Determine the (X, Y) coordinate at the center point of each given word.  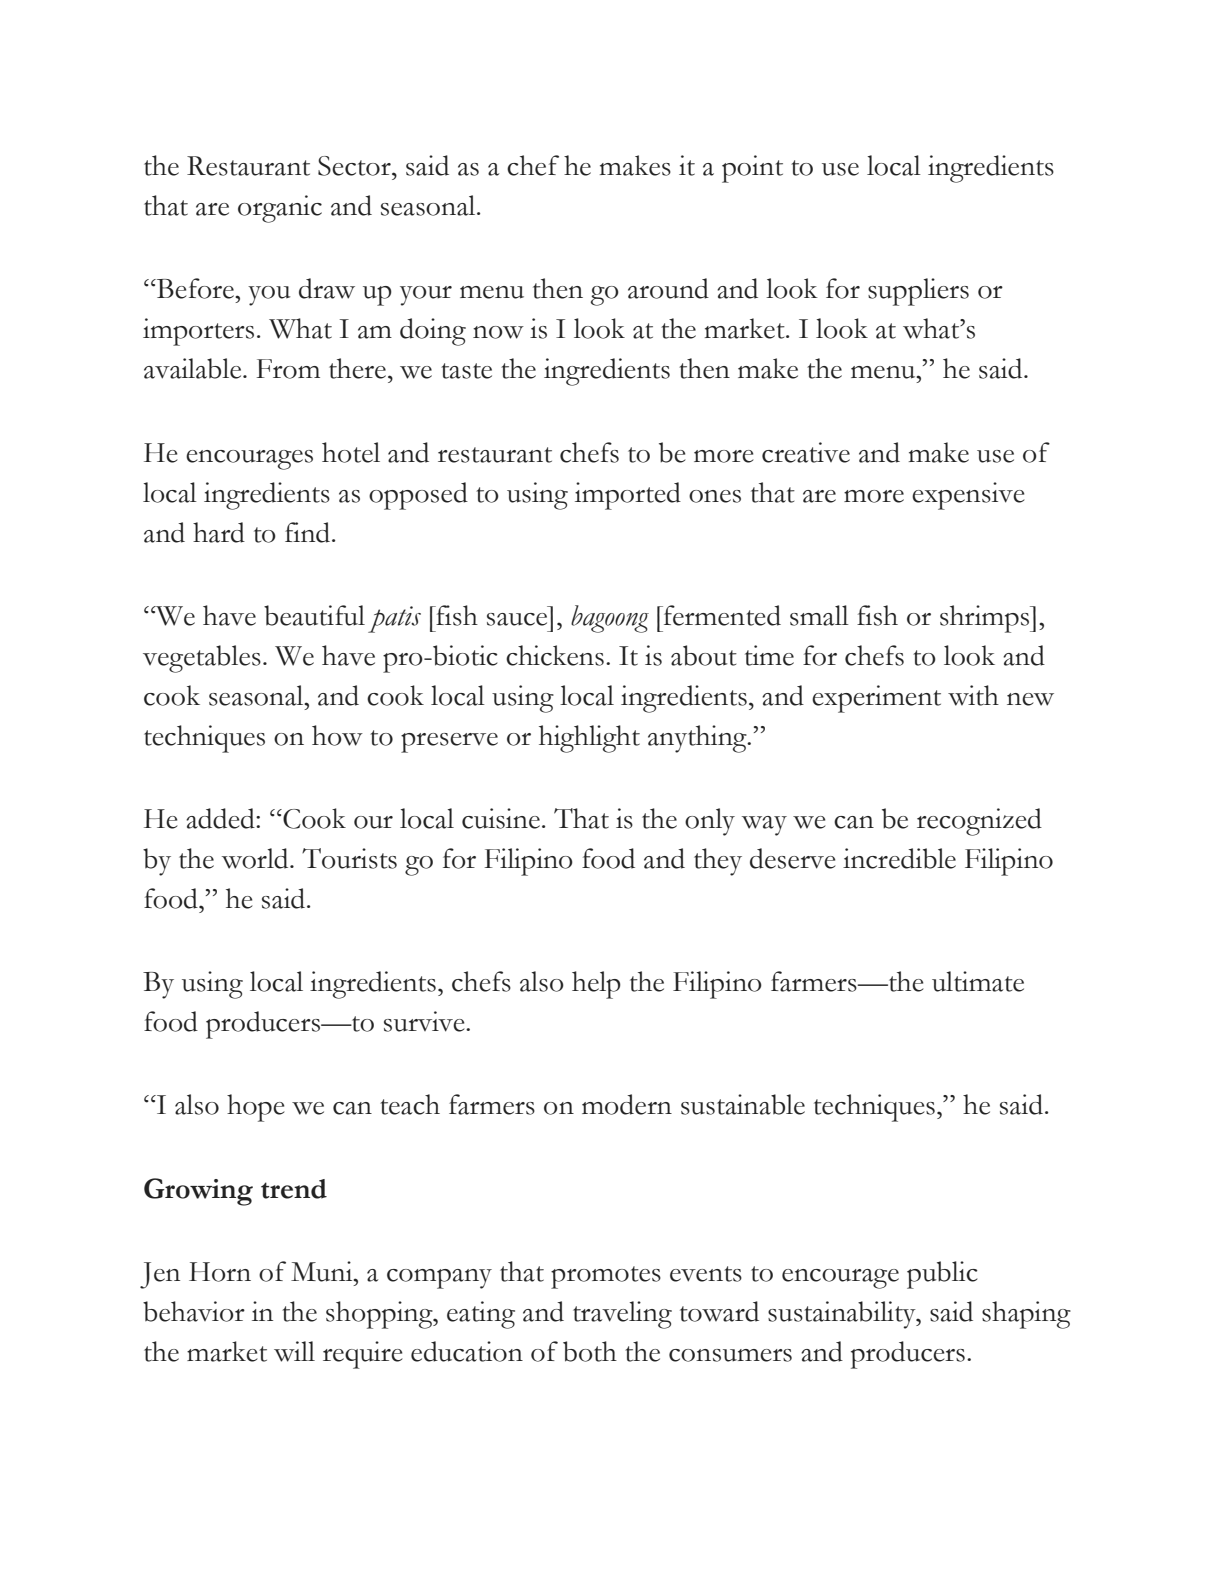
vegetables (202, 659)
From (288, 369)
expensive (968, 496)
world (256, 858)
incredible (899, 858)
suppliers (918, 292)
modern (627, 1104)
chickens (555, 655)
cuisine (501, 818)
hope (256, 1108)
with (973, 695)
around (668, 288)
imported (628, 496)
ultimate (978, 981)
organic (280, 209)
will (294, 1351)
